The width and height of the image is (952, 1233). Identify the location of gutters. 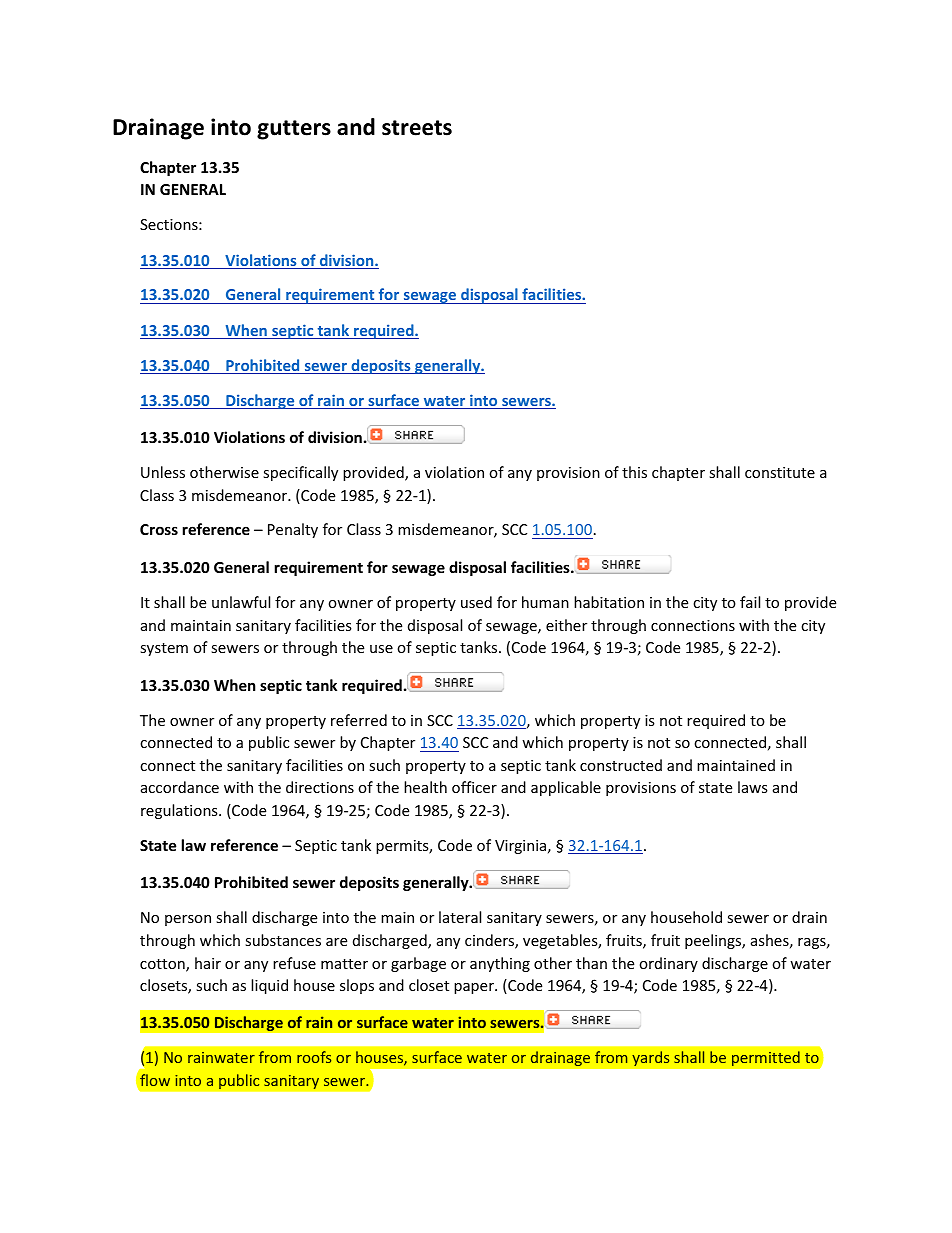
(294, 130).
